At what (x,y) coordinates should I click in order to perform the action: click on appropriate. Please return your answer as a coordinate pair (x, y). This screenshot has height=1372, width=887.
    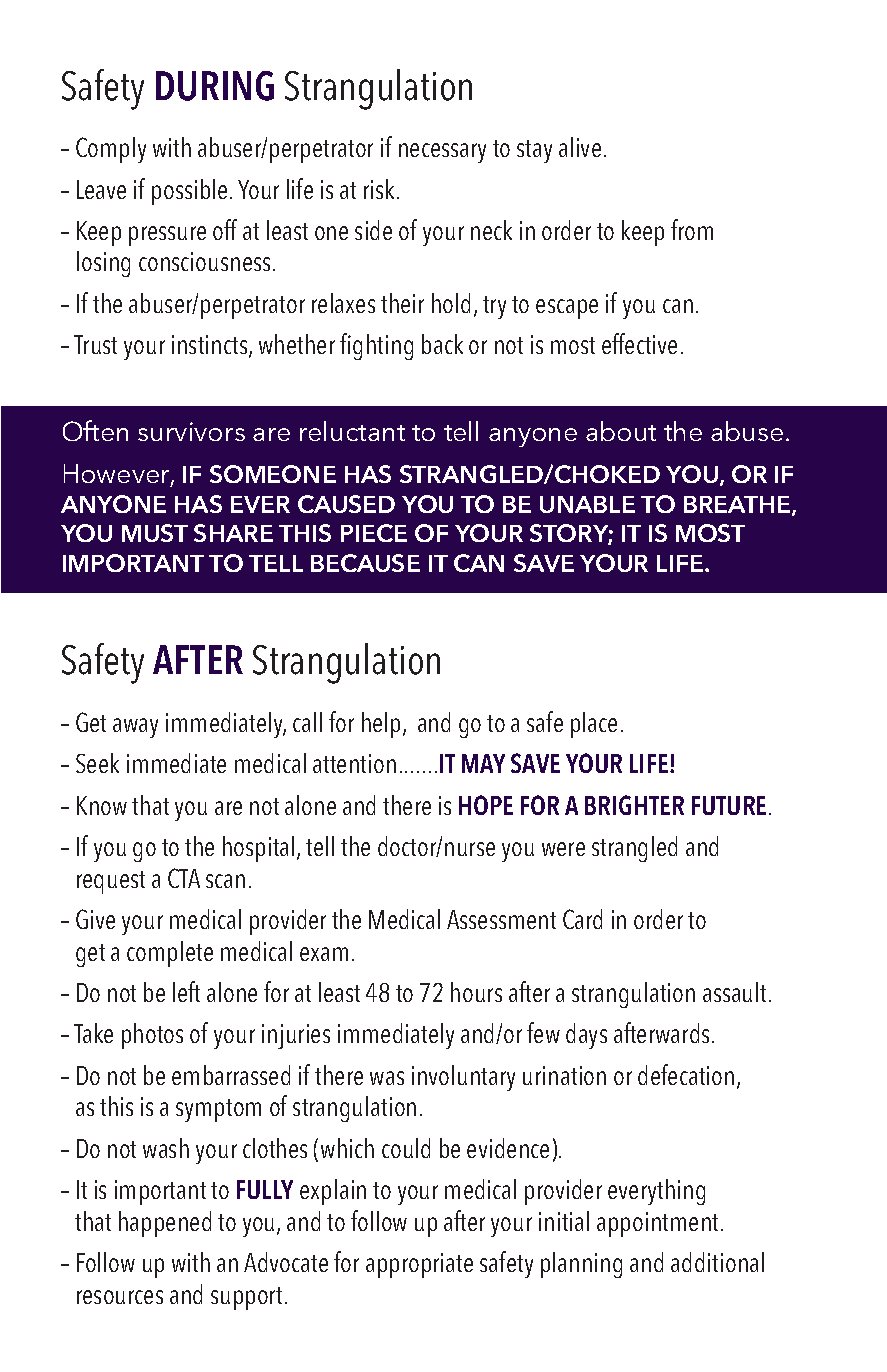
    Looking at the image, I should click on (419, 1265).
